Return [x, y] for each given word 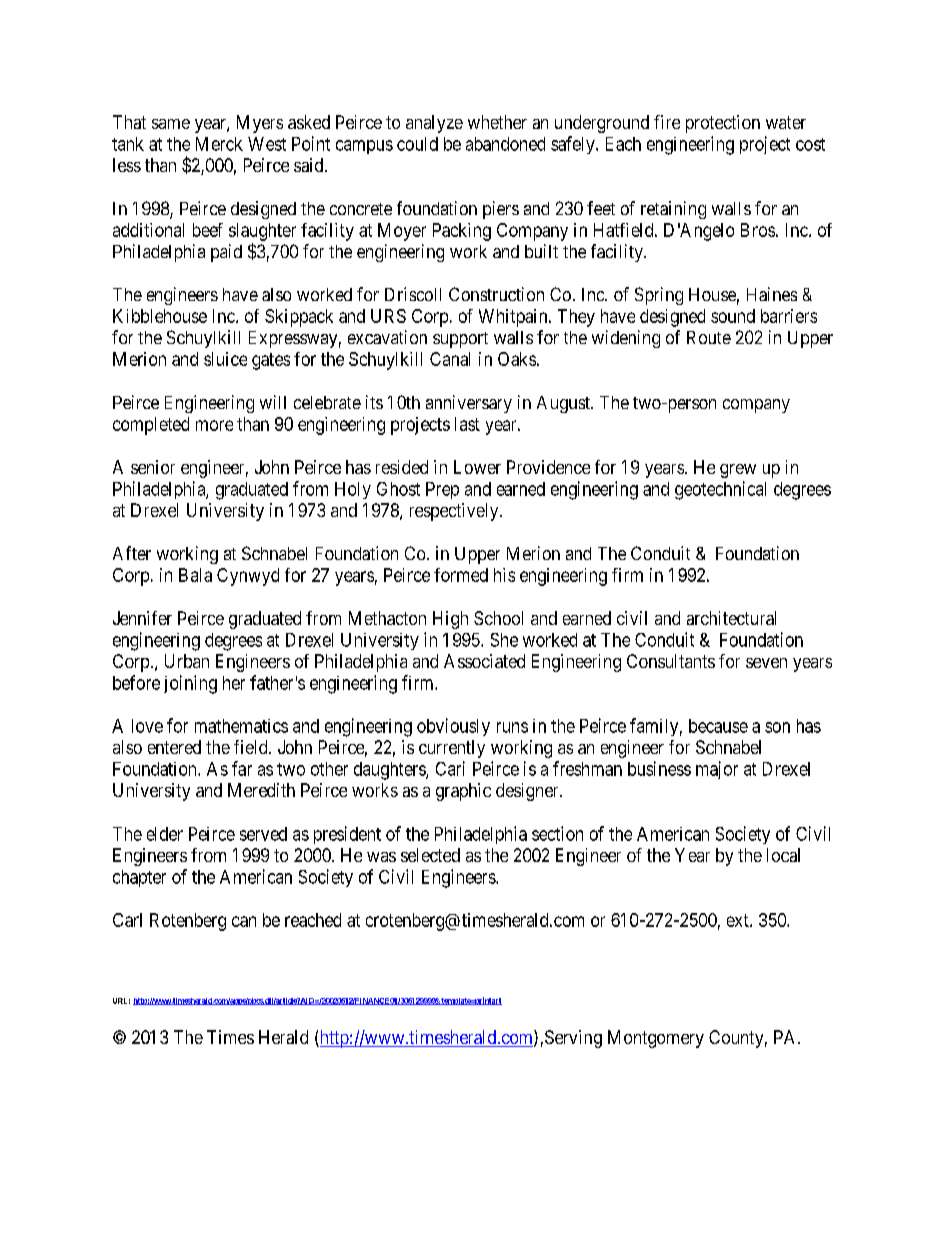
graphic [463, 792]
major [717, 770]
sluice [225, 359]
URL [121, 1001]
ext [739, 920]
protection [723, 124]
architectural [731, 618]
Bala [195, 575]
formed [461, 575]
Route [709, 337]
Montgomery [656, 1039]
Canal [450, 359]
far [242, 768]
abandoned [505, 144]
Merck [219, 144]
